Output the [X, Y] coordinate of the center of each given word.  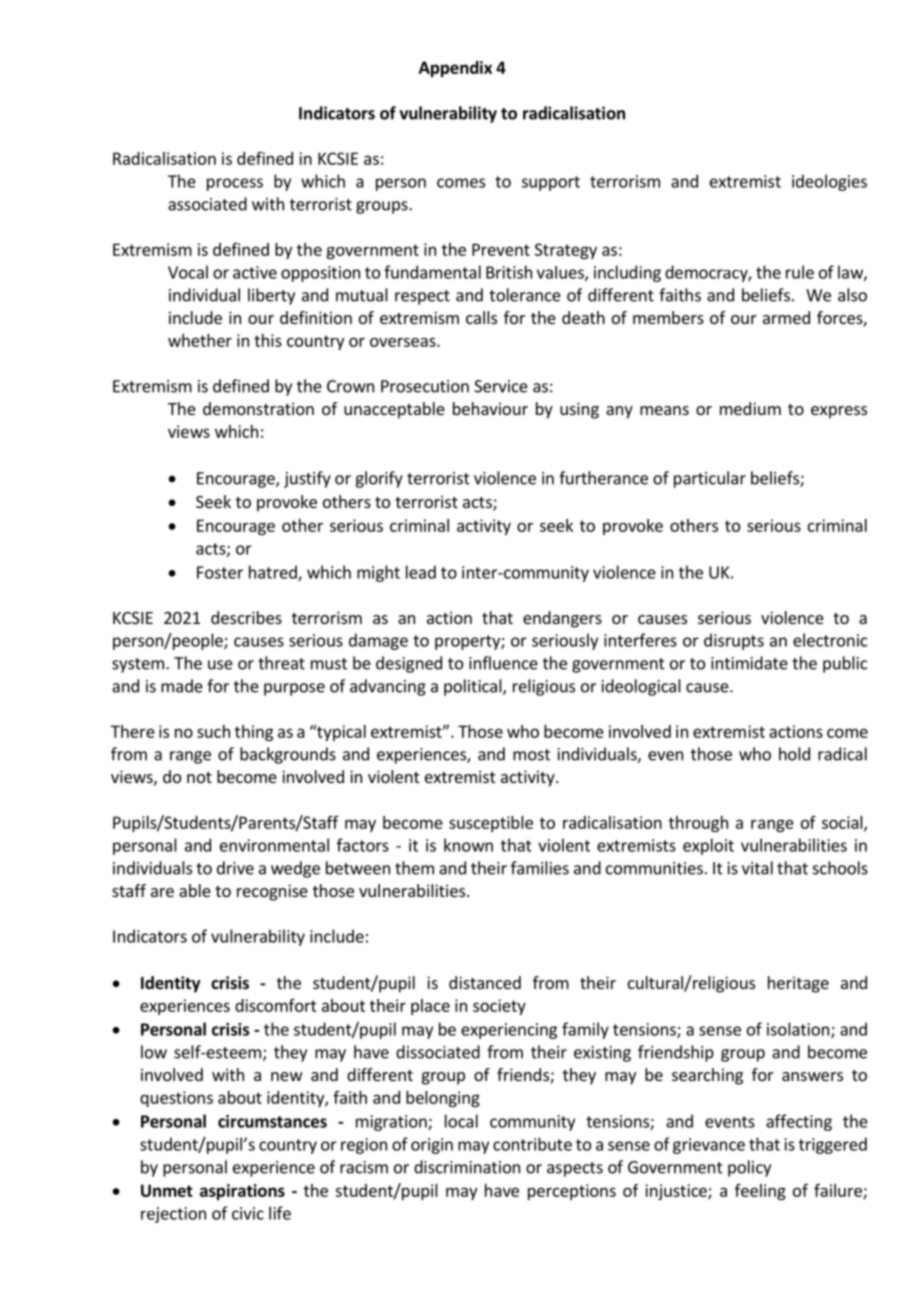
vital [757, 868]
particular [710, 479]
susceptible [491, 824]
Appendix [455, 69]
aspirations [242, 1192]
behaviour [490, 408]
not [199, 777]
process [235, 184]
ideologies [829, 182]
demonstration [258, 408]
